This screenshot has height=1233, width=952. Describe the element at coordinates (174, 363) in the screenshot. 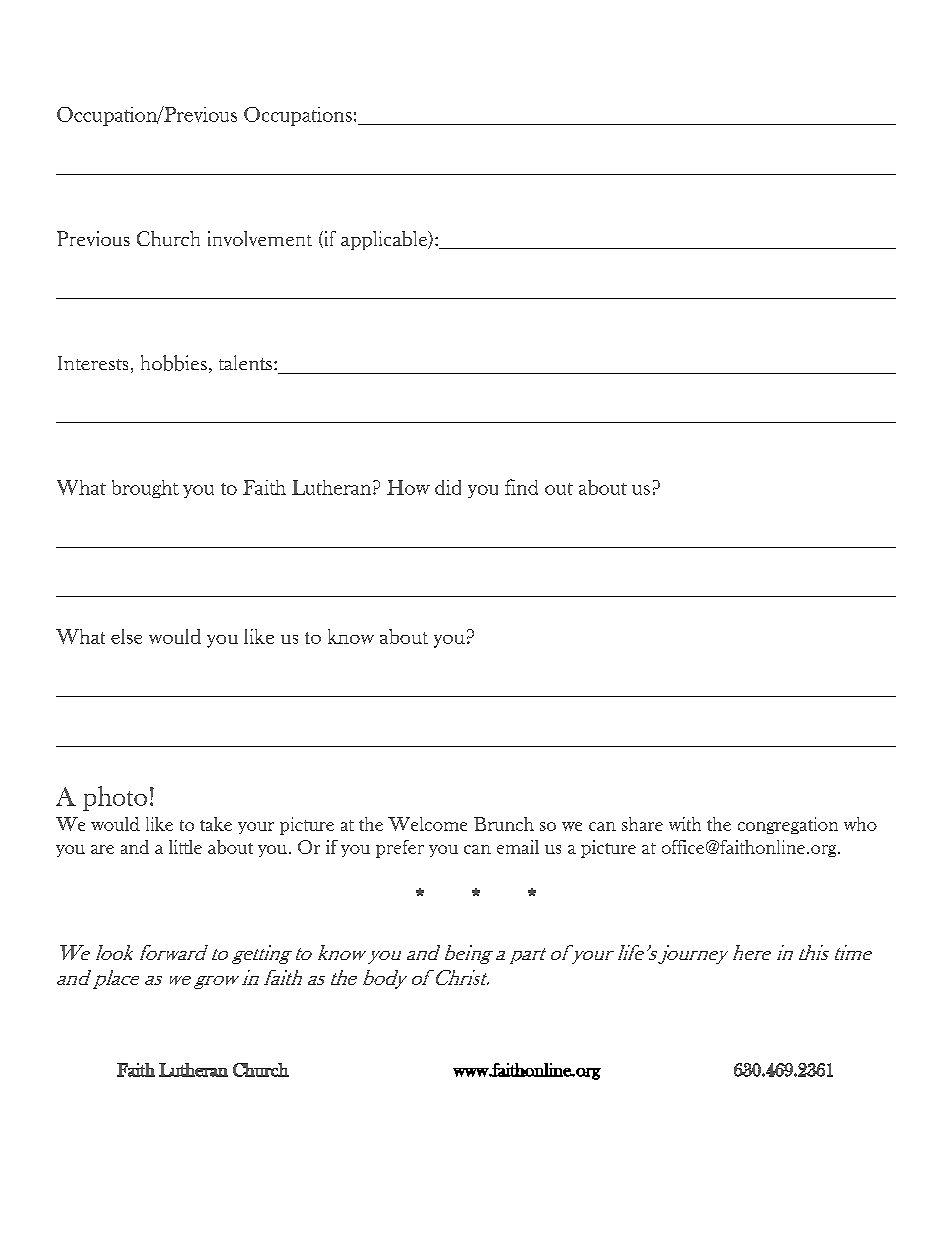

I see `hobbies` at that location.
